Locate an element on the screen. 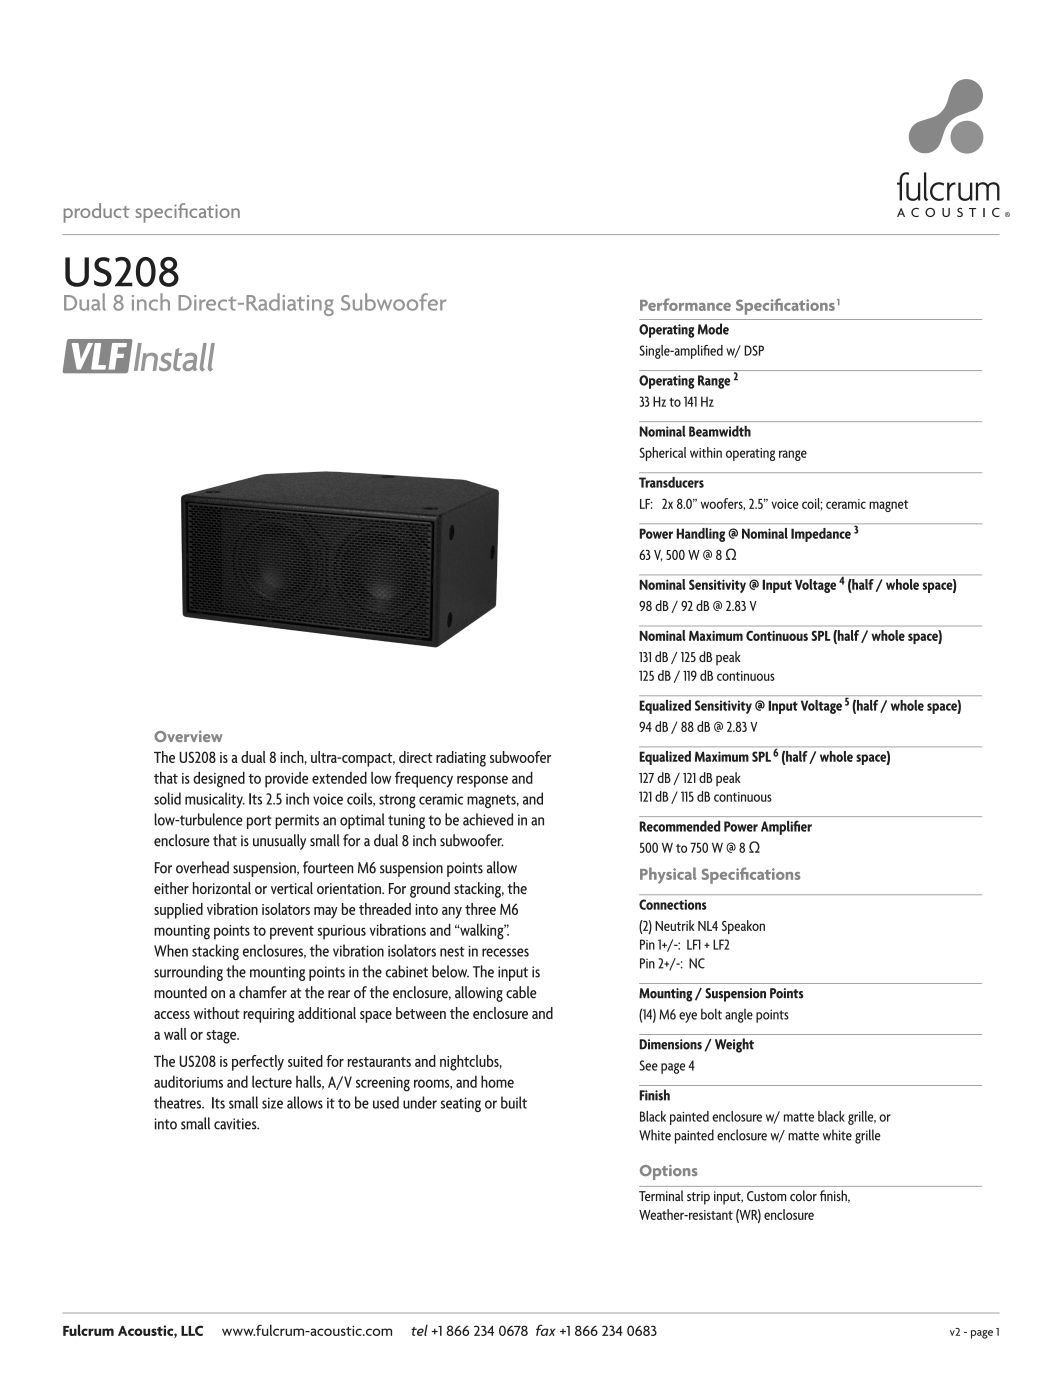 This screenshot has height=1374, width=1062. When is located at coordinates (171, 950).
